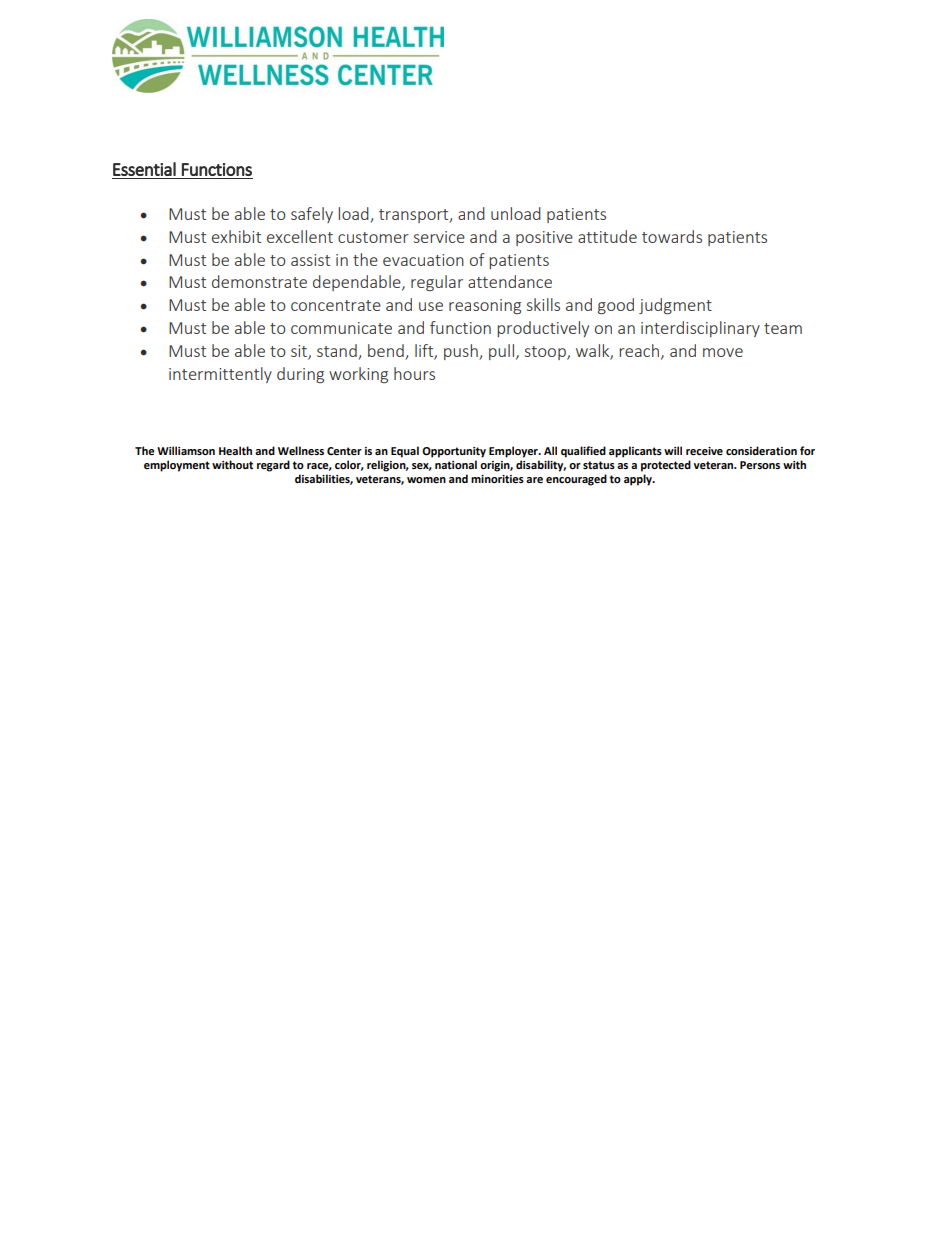 The image size is (952, 1233). What do you see at coordinates (220, 375) in the image?
I see `intermittently` at bounding box center [220, 375].
